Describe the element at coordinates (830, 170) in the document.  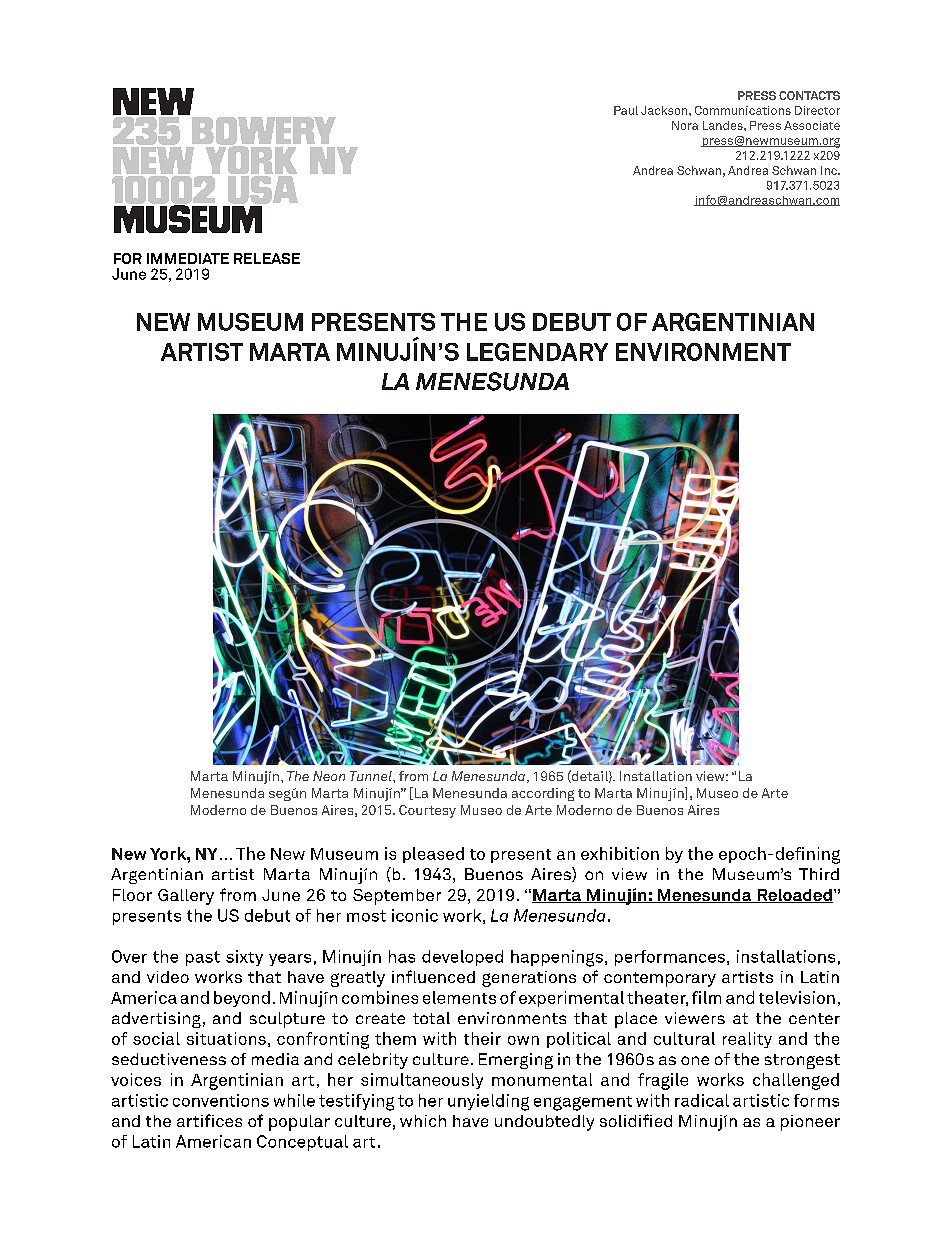
I see `Inc` at that location.
